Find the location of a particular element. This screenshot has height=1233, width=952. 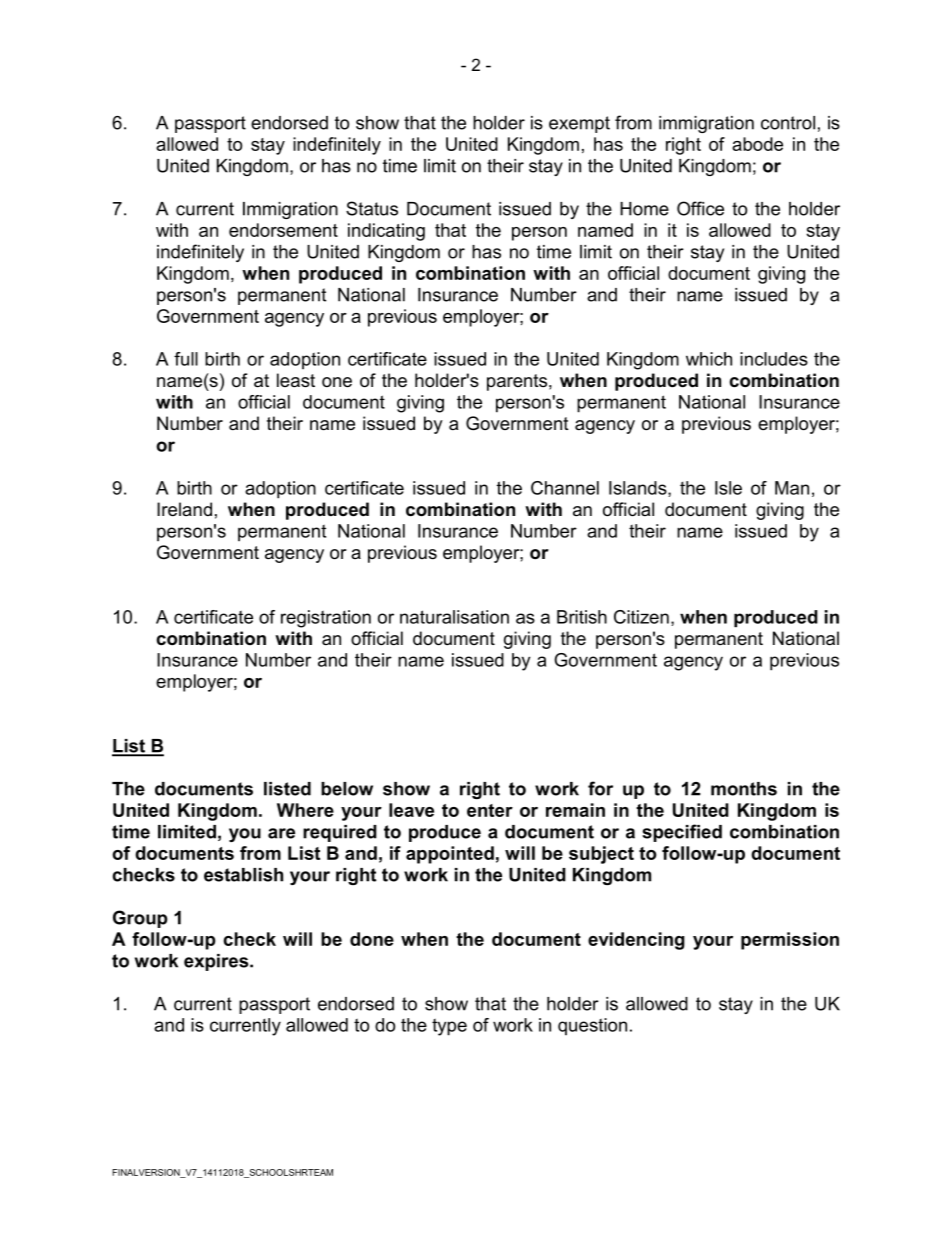

Ireland is located at coordinates (184, 509).
